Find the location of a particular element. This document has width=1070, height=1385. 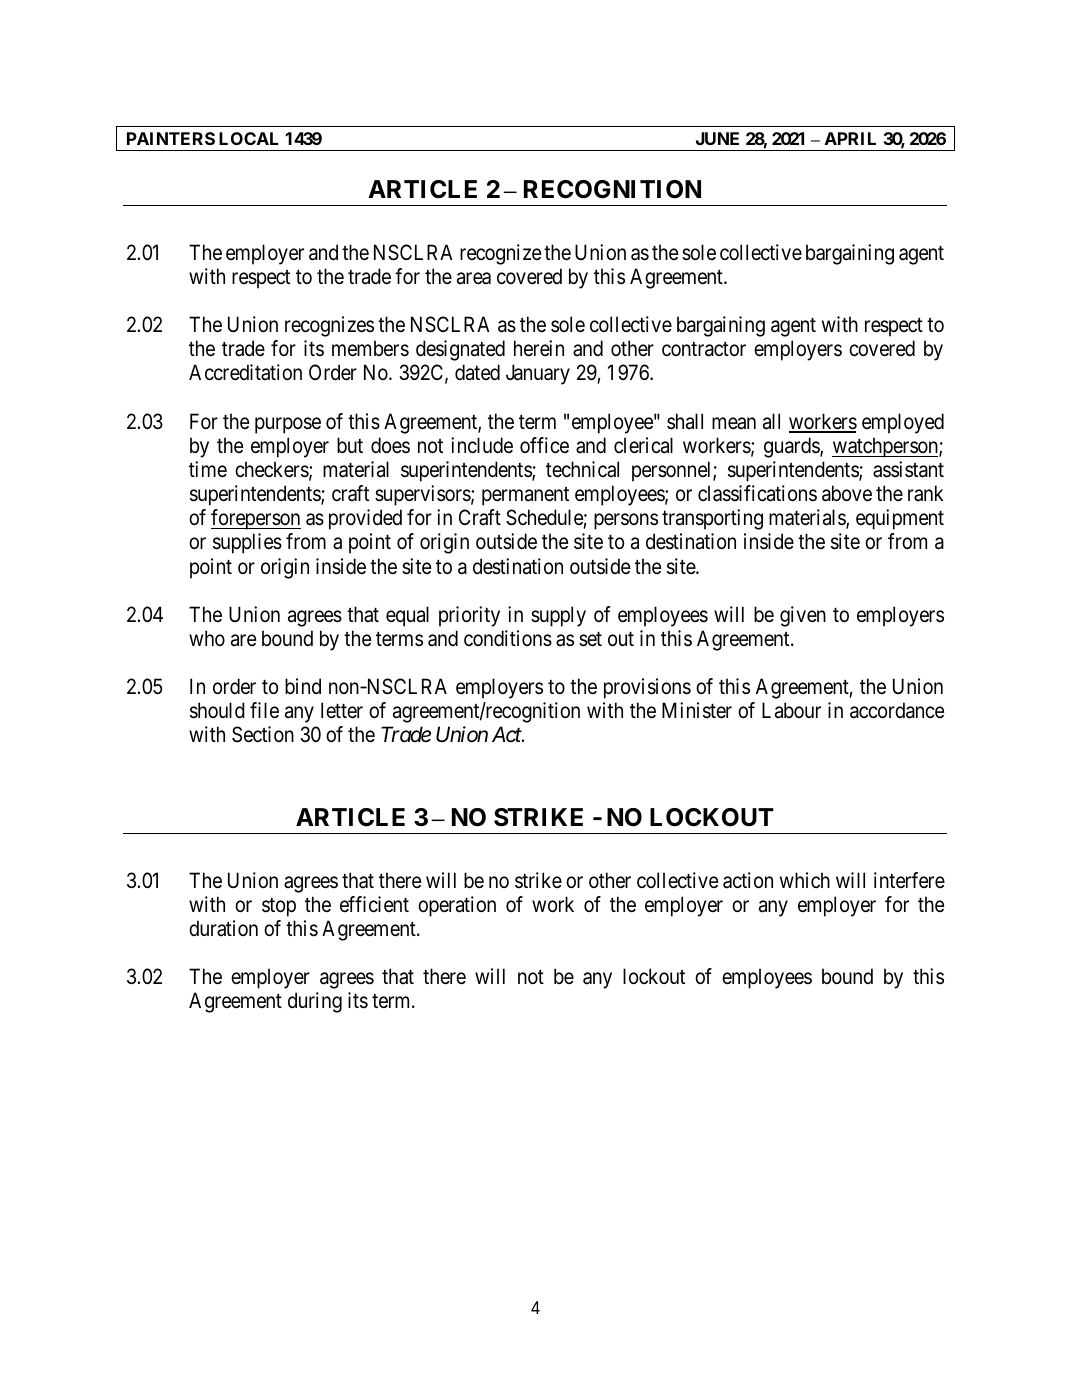

supplies is located at coordinates (247, 543).
